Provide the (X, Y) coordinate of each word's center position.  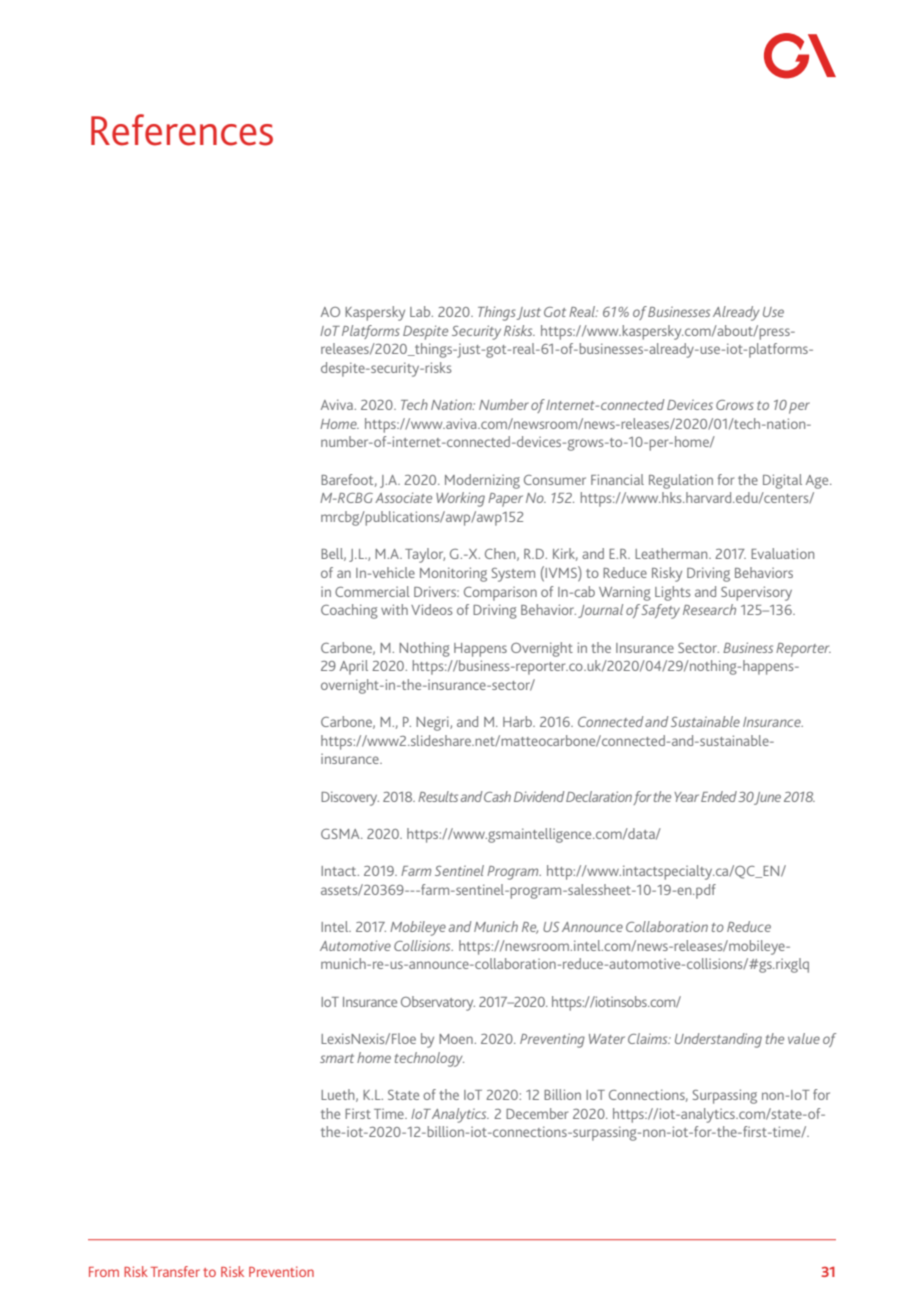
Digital (782, 481)
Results (438, 796)
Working (460, 499)
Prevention (281, 1271)
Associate (403, 497)
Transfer (175, 1271)
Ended (719, 796)
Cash (497, 796)
